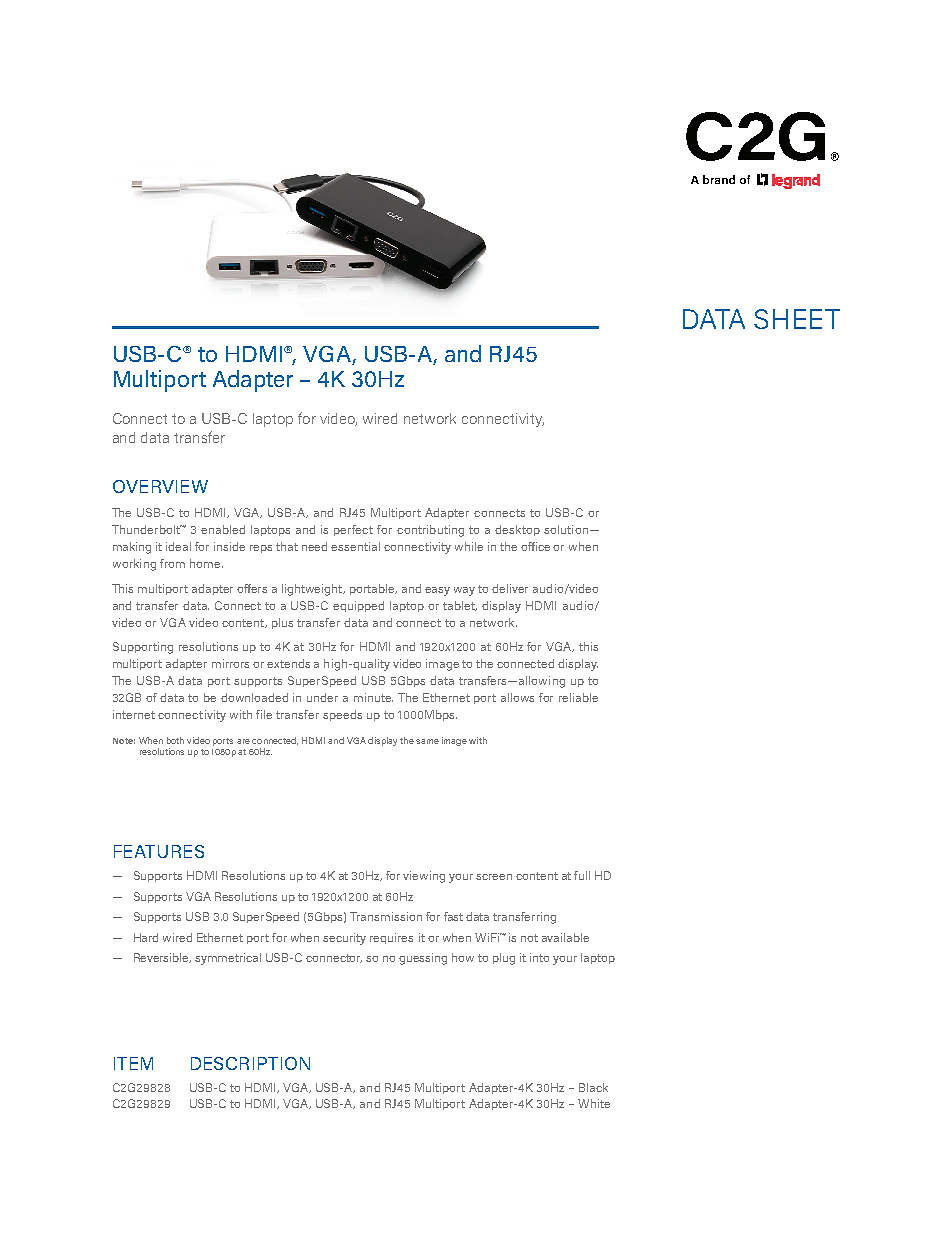  I want to click on SHEET, so click(797, 319).
